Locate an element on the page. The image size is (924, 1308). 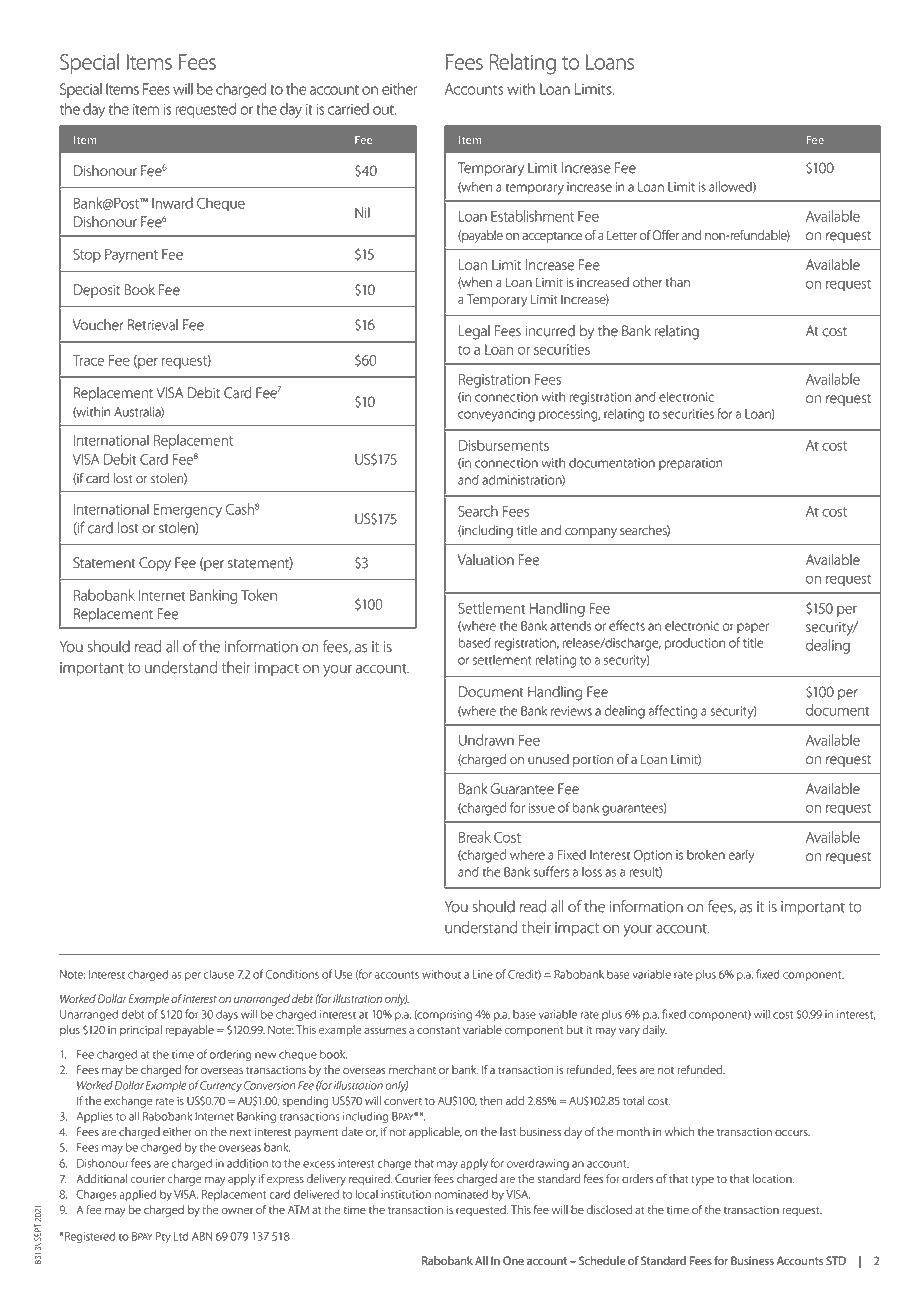
Ltd is located at coordinates (181, 1236).
